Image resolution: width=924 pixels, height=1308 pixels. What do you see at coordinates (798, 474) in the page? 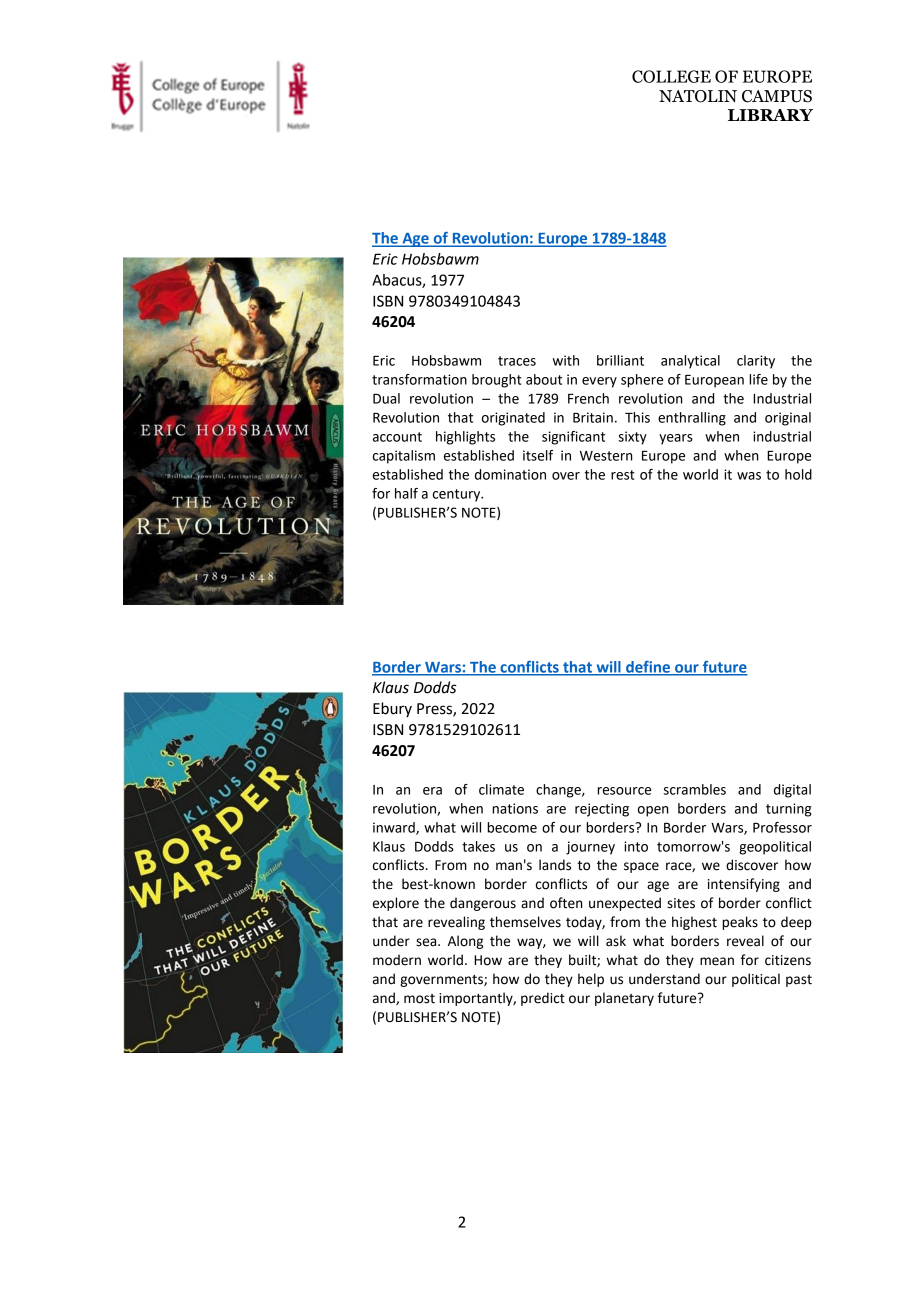
I see `hold` at bounding box center [798, 474].
